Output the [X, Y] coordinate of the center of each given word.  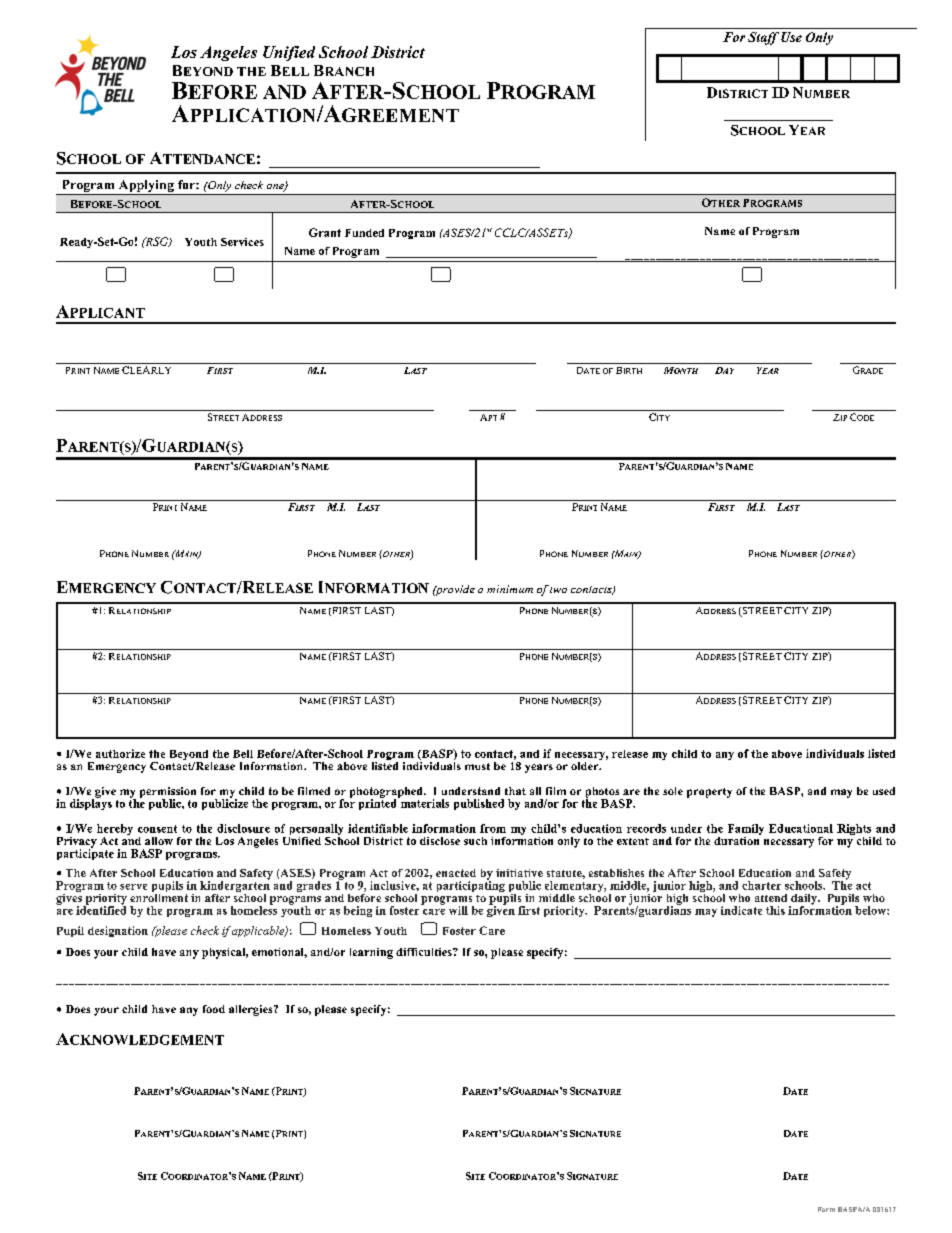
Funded [364, 233]
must [477, 766]
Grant [325, 232]
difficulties [425, 952]
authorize [120, 753]
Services [242, 242]
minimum [510, 589]
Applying [146, 187]
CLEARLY [146, 370]
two [558, 590]
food [214, 1009]
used [884, 791]
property [709, 793]
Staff [763, 38]
